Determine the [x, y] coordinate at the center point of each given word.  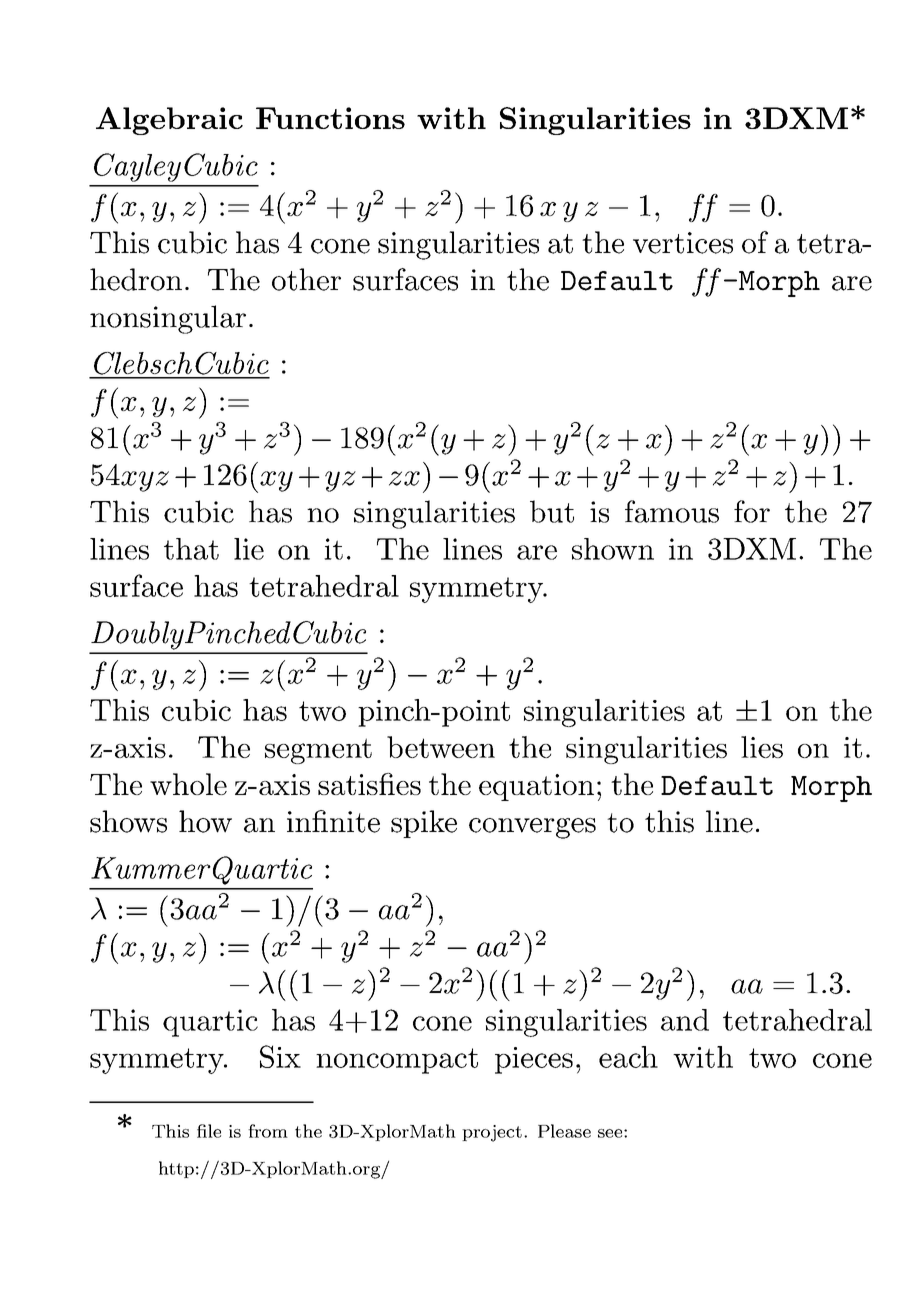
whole [188, 784]
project [492, 1133]
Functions [330, 118]
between [441, 747]
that [191, 549]
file [209, 1131]
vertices [683, 243]
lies [762, 747]
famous [672, 511]
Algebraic [169, 121]
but [552, 511]
